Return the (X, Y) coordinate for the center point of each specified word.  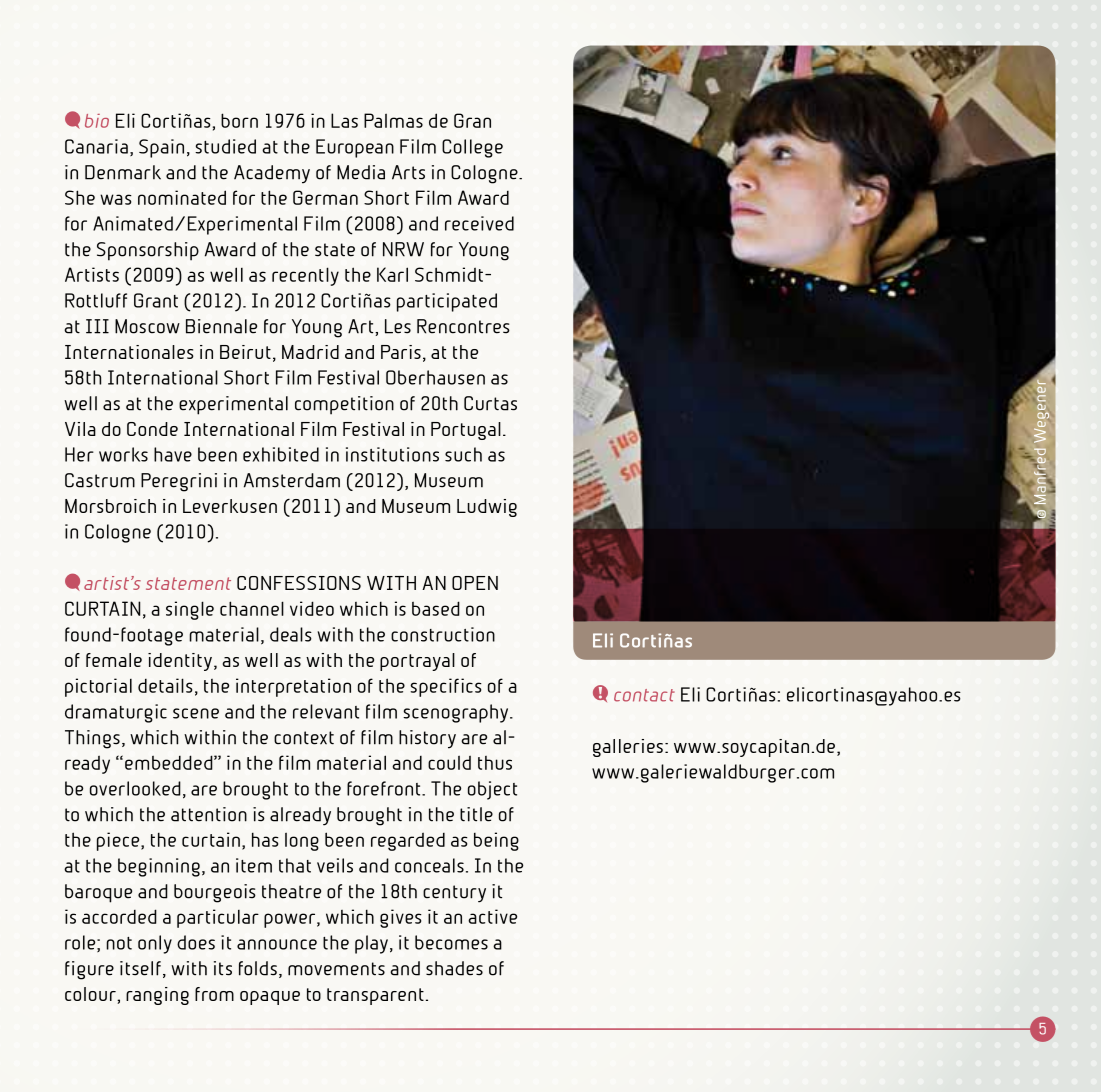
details (165, 685)
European (355, 148)
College (472, 148)
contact (644, 695)
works (123, 454)
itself (140, 968)
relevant (326, 711)
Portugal (466, 431)
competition (344, 405)
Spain (161, 148)
